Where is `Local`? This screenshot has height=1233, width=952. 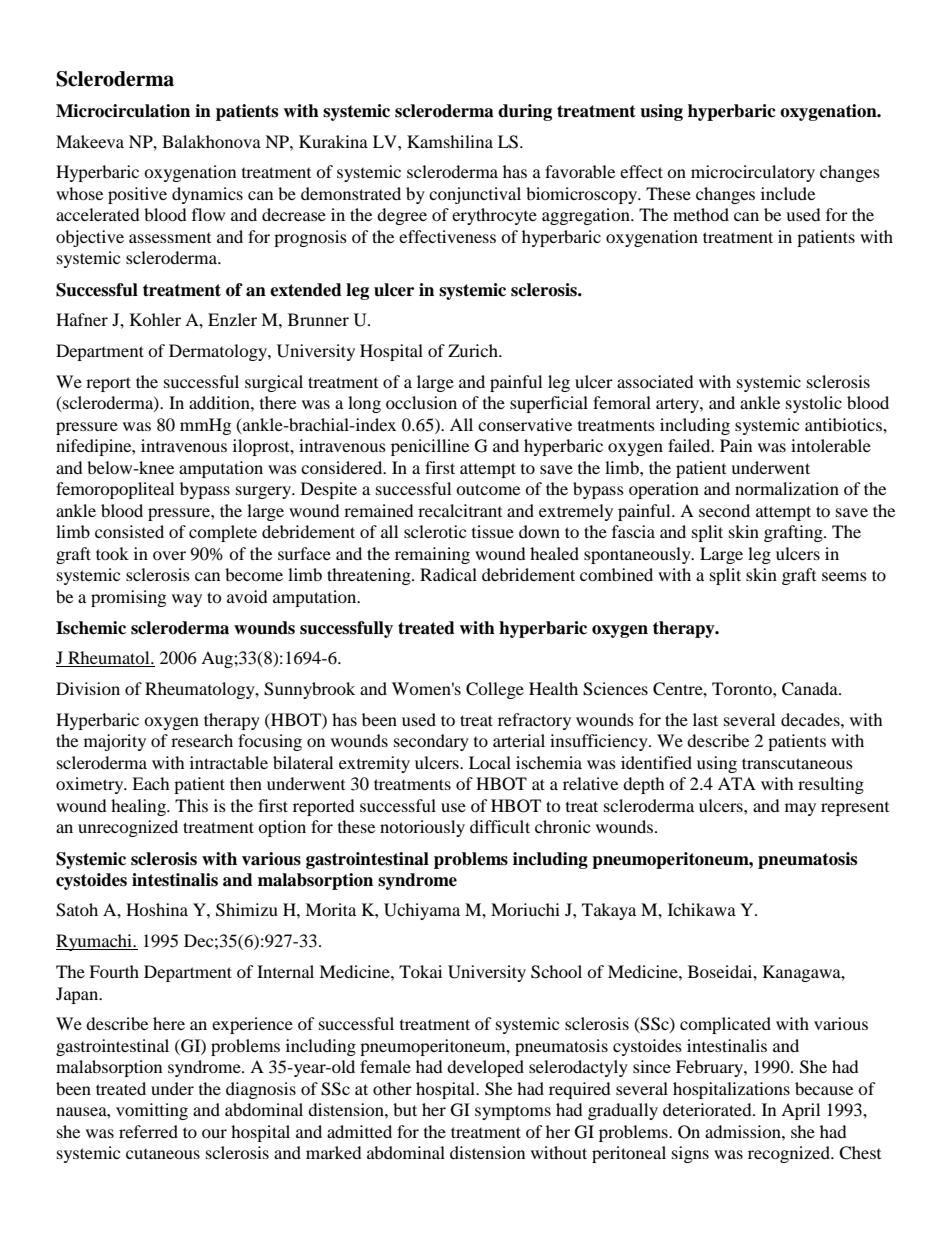
Local is located at coordinates (490, 762).
